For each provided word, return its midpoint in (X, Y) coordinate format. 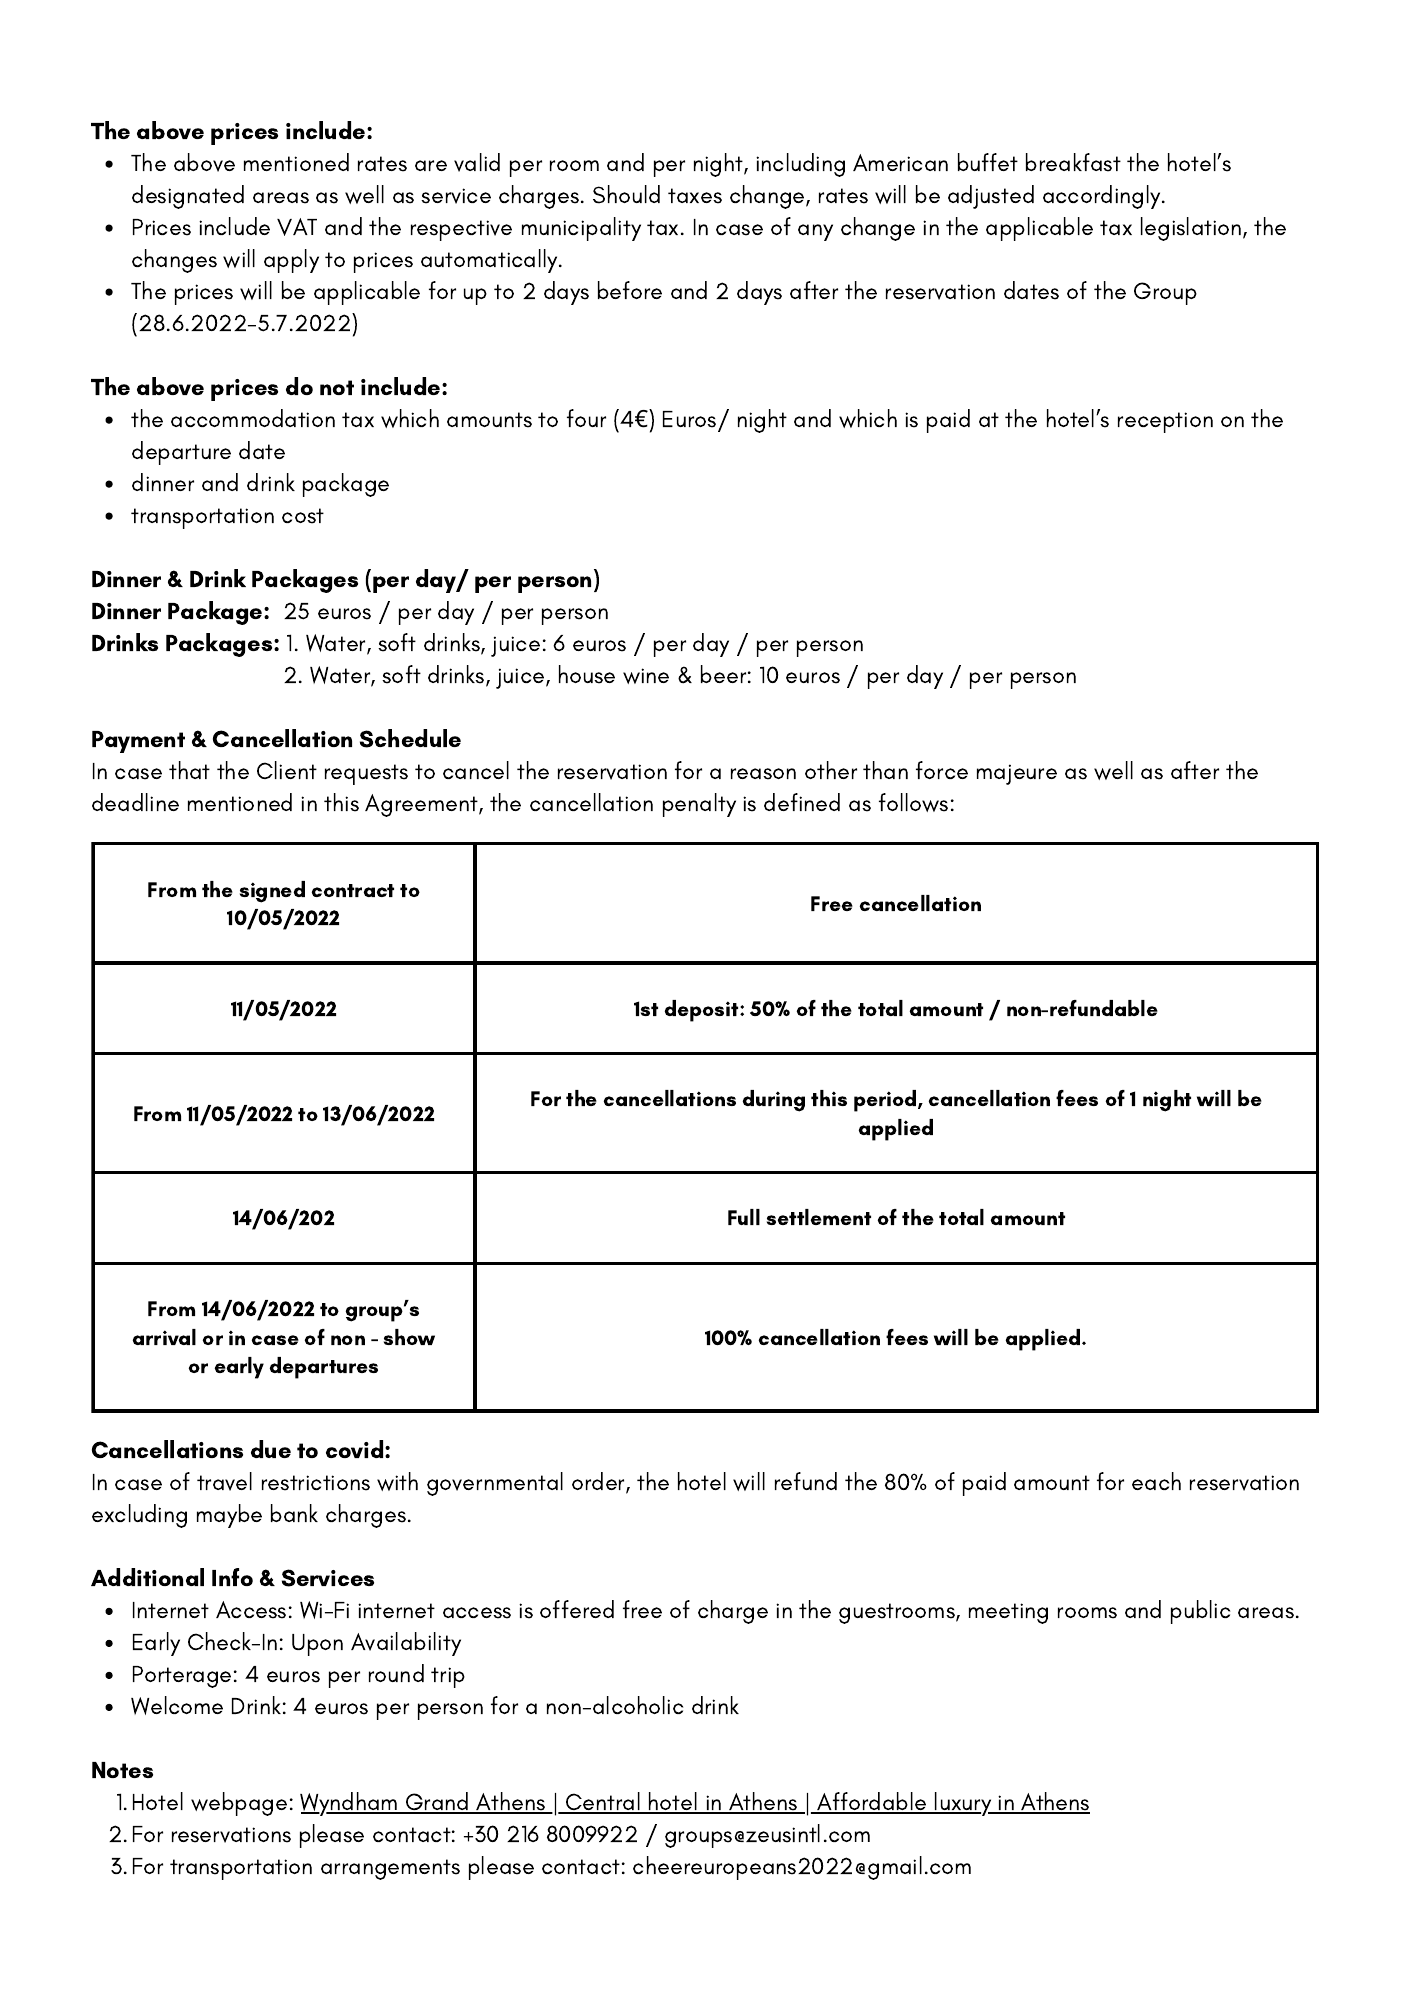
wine (646, 676)
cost (303, 516)
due (271, 1449)
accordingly (1103, 197)
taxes (695, 196)
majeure (1017, 774)
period (886, 1101)
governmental (495, 1484)
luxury (963, 1804)
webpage (239, 1804)
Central (603, 1802)
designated (188, 197)
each (1156, 1481)
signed (272, 892)
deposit (703, 1011)
